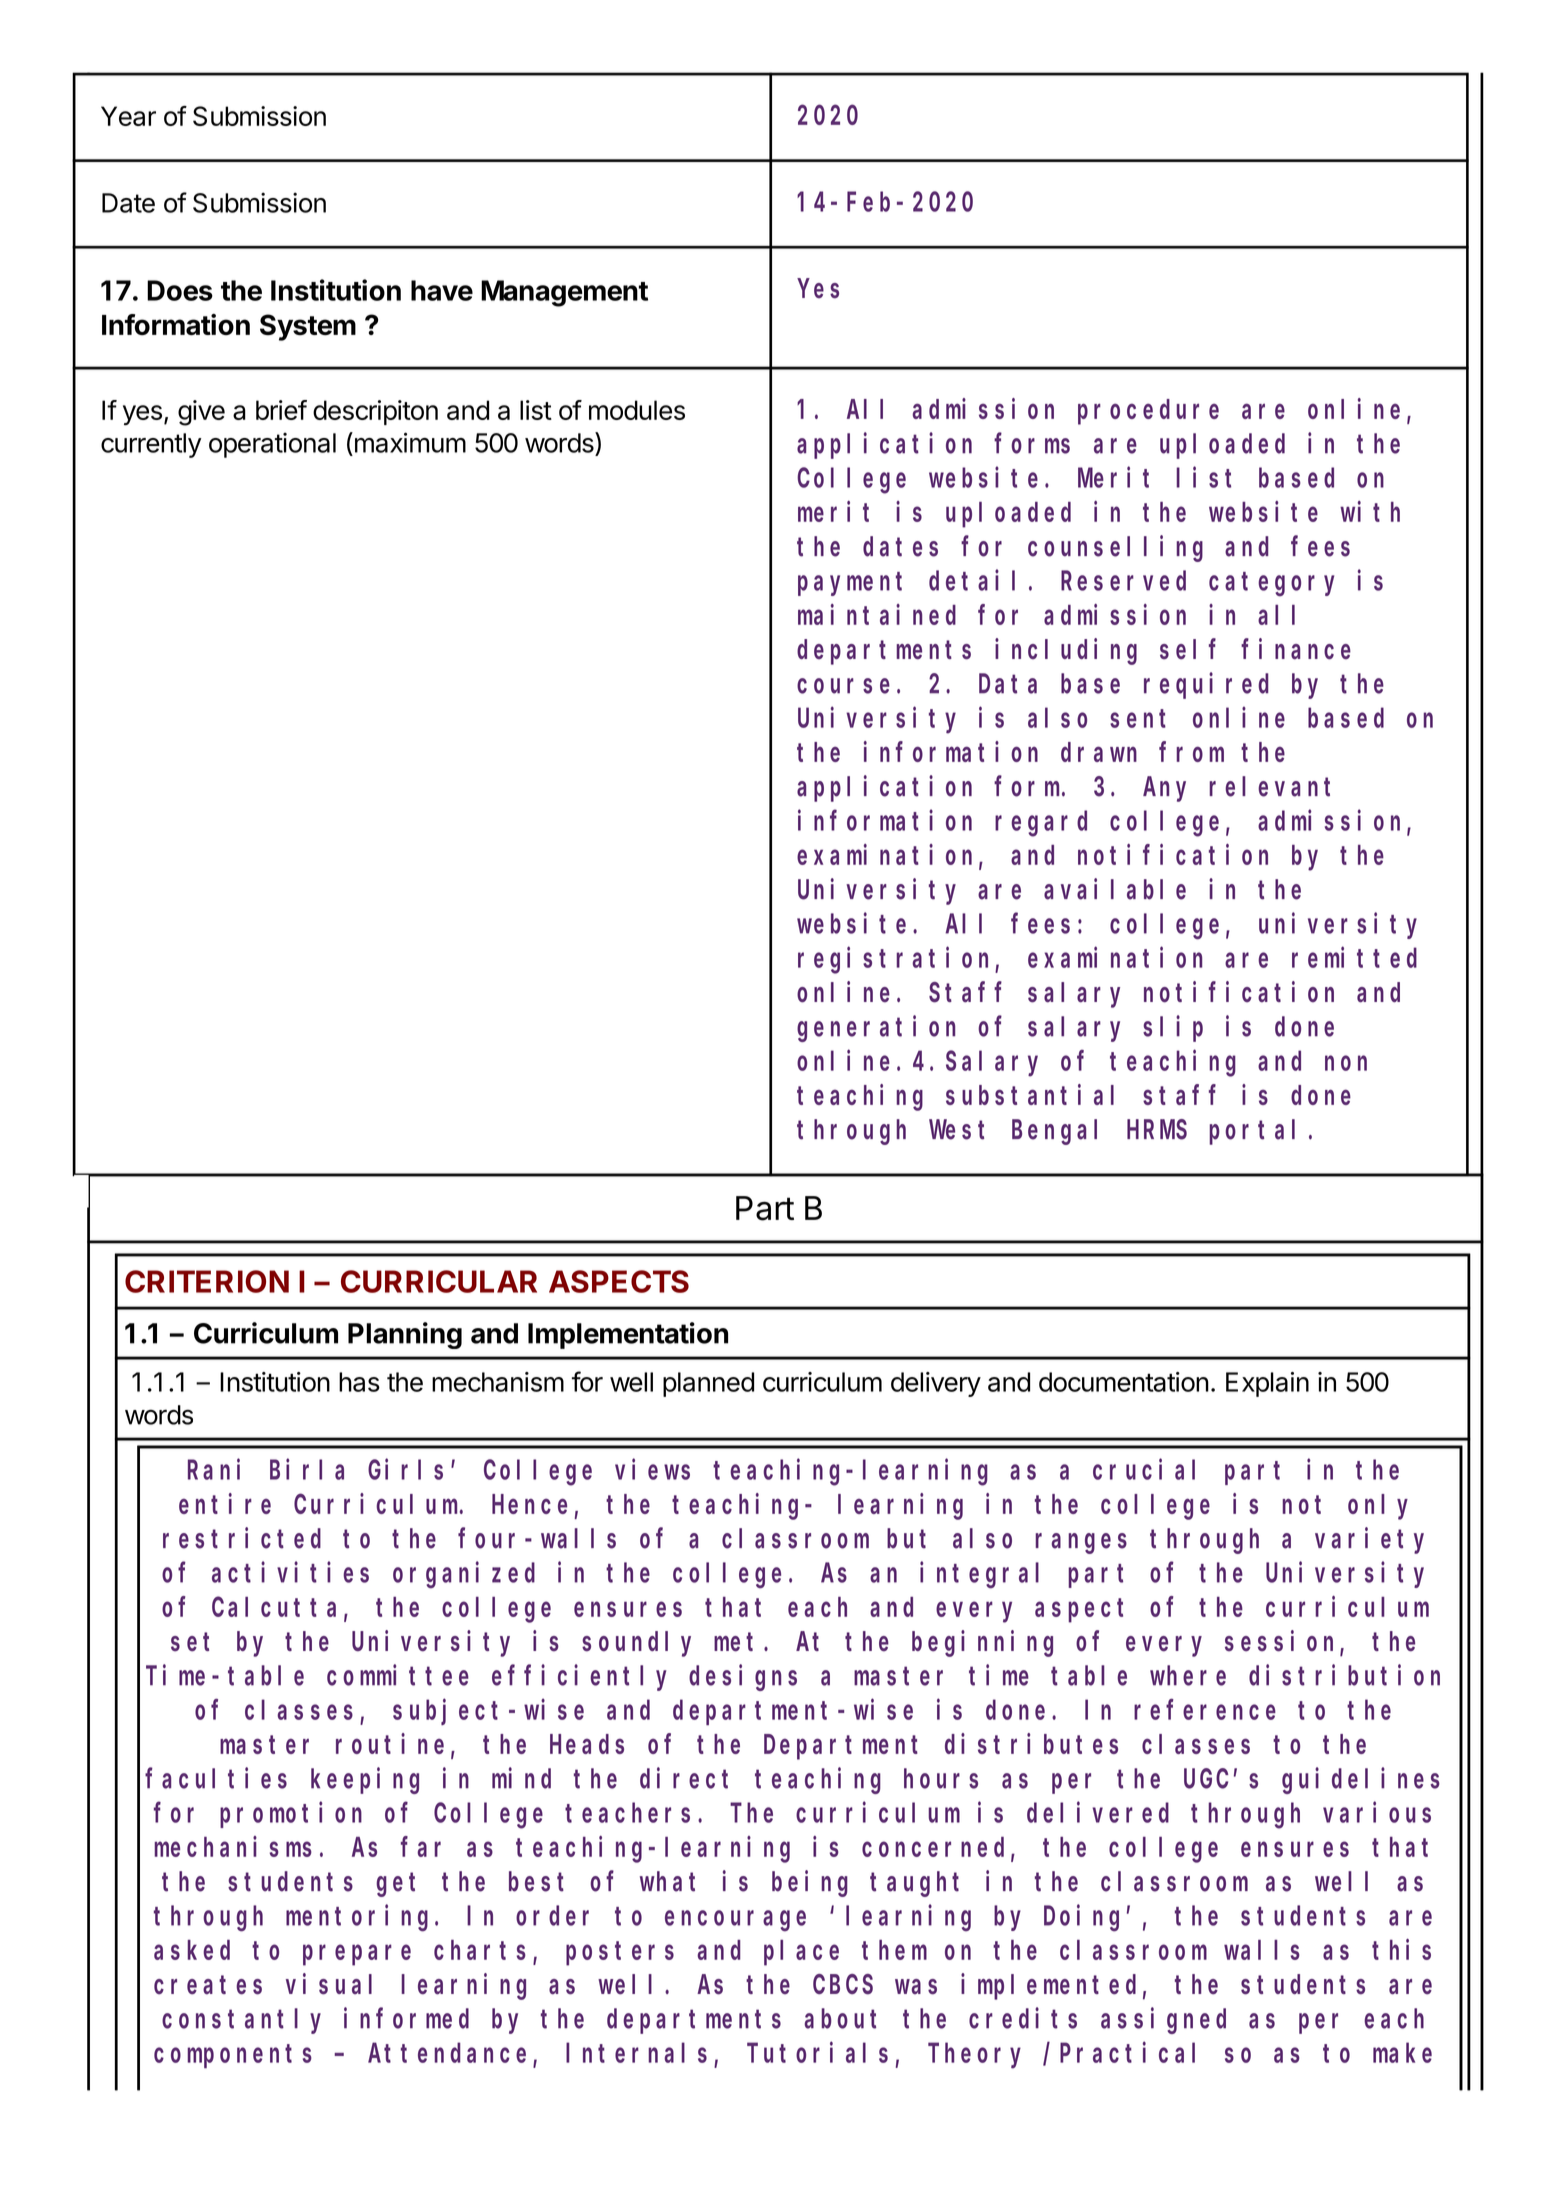  I want to click on creates, so click(208, 1985).
